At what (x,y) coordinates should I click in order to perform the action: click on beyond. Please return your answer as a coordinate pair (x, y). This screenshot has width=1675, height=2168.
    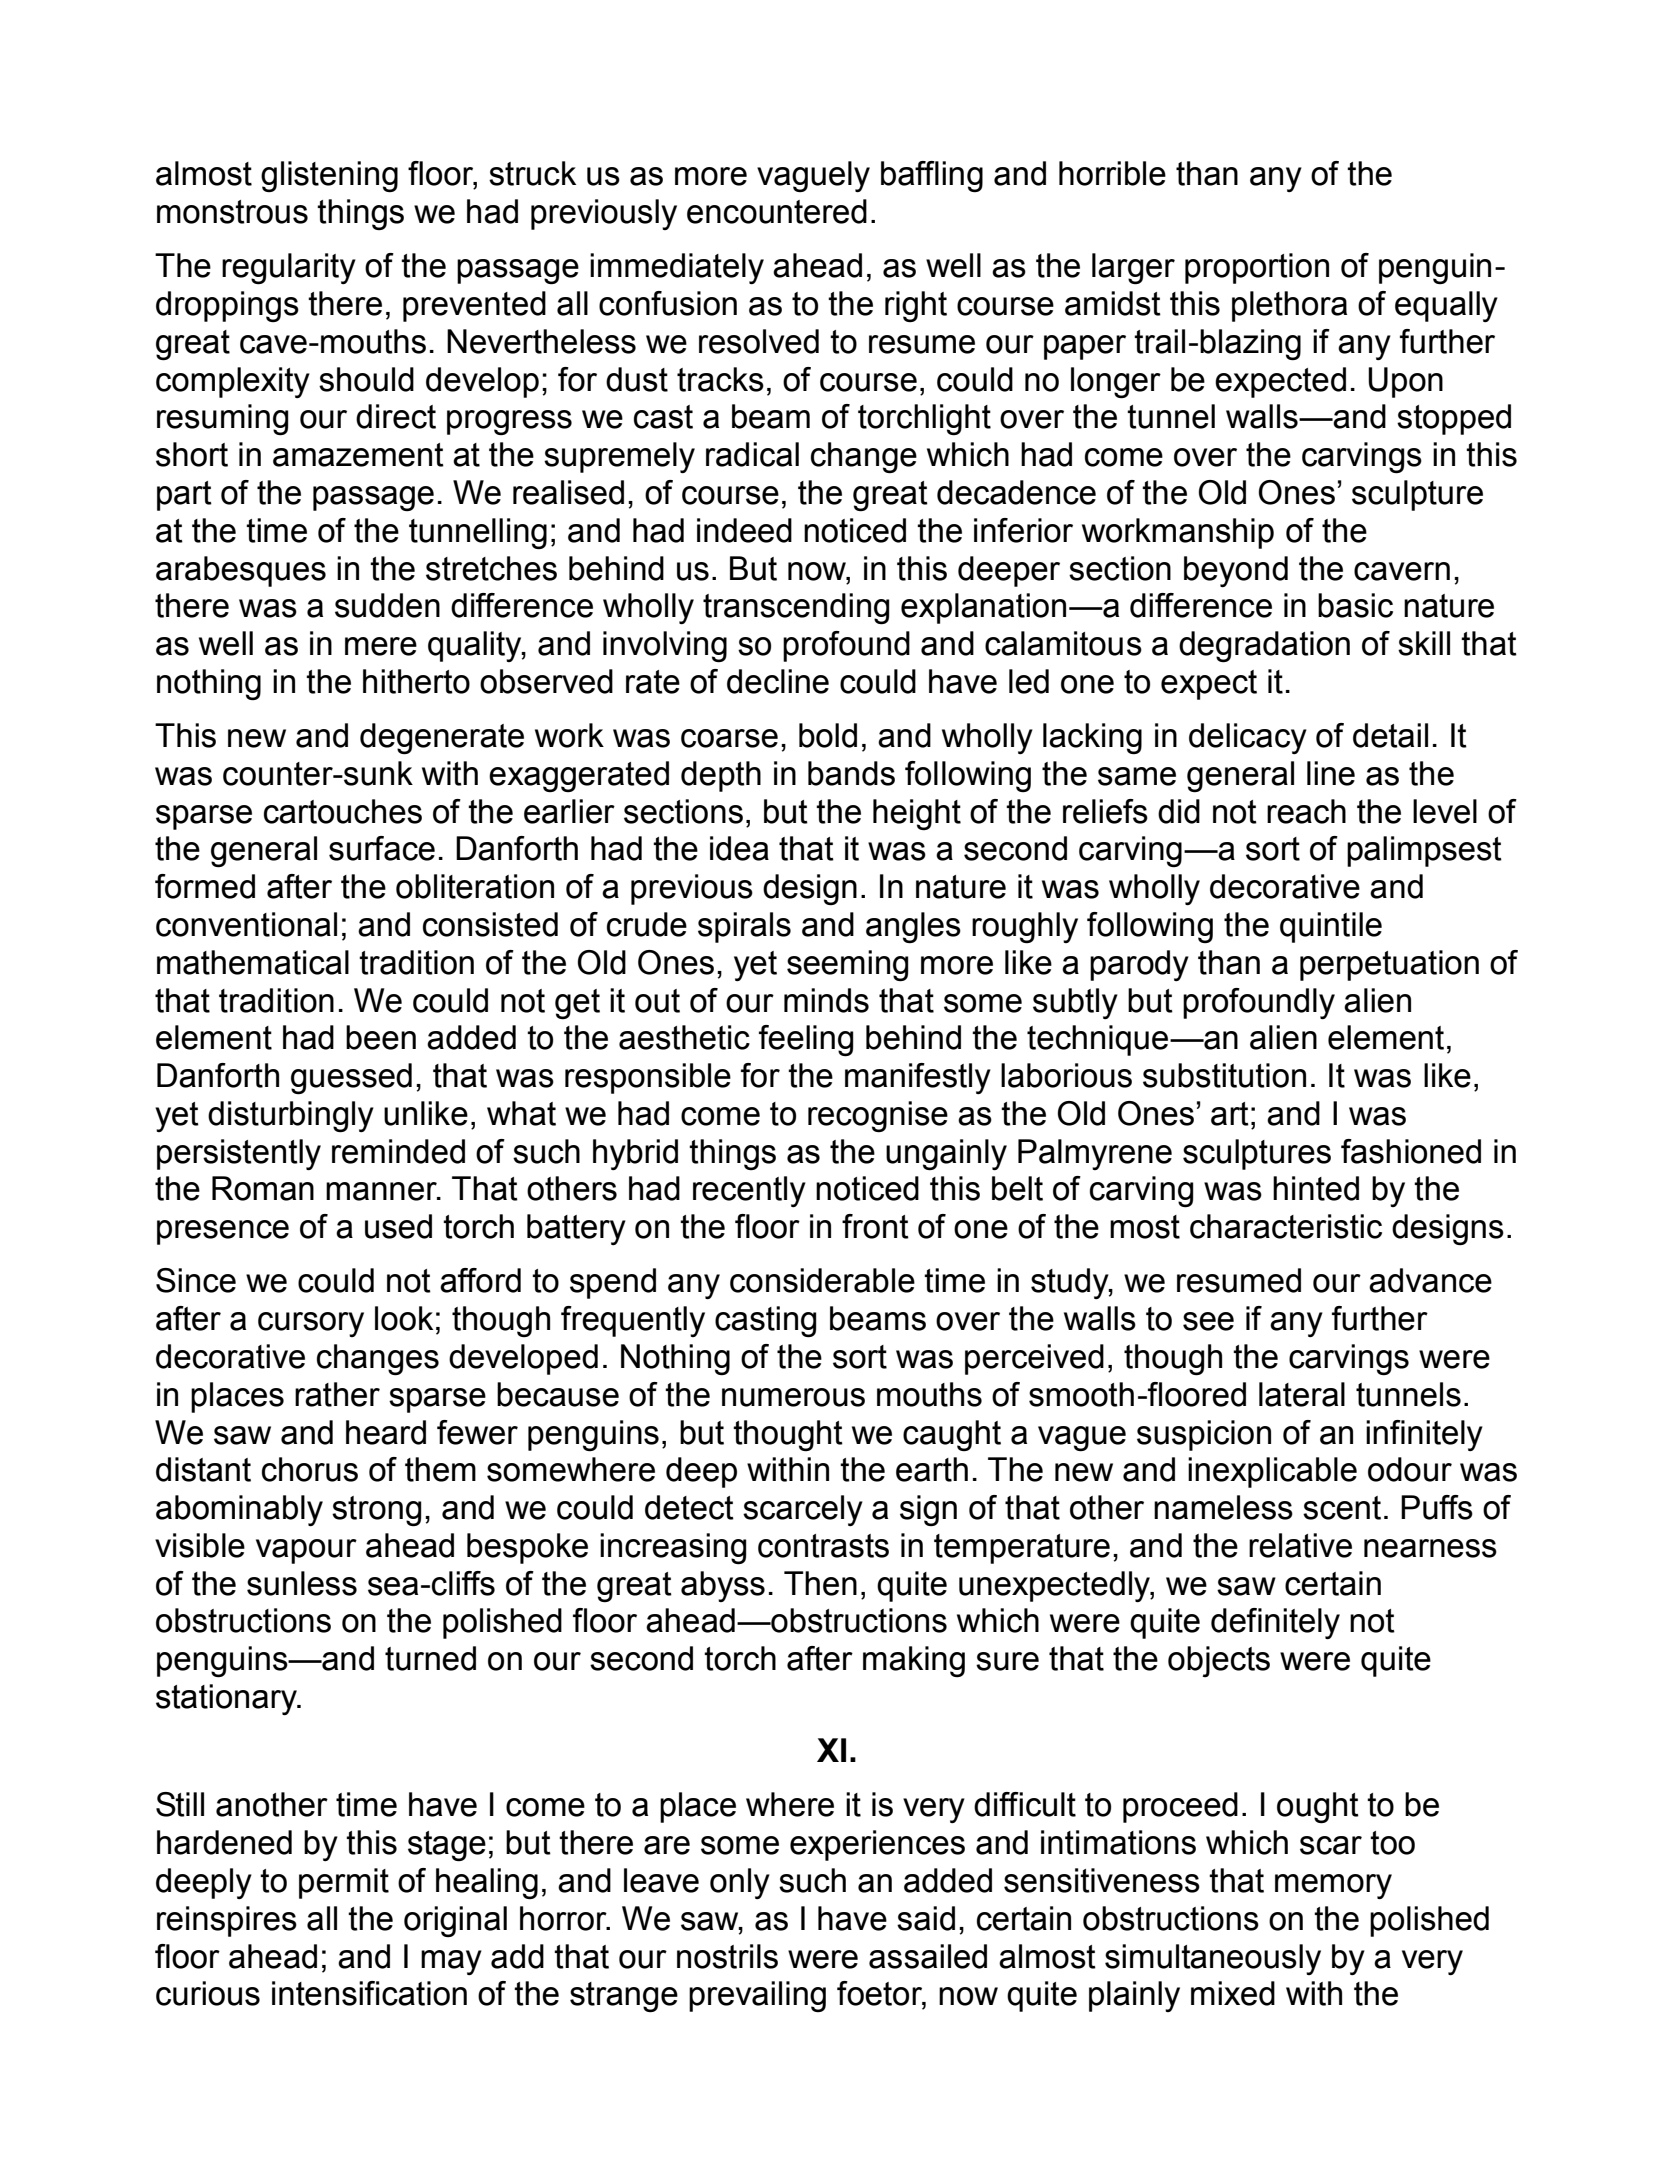
    Looking at the image, I should click on (1236, 571).
